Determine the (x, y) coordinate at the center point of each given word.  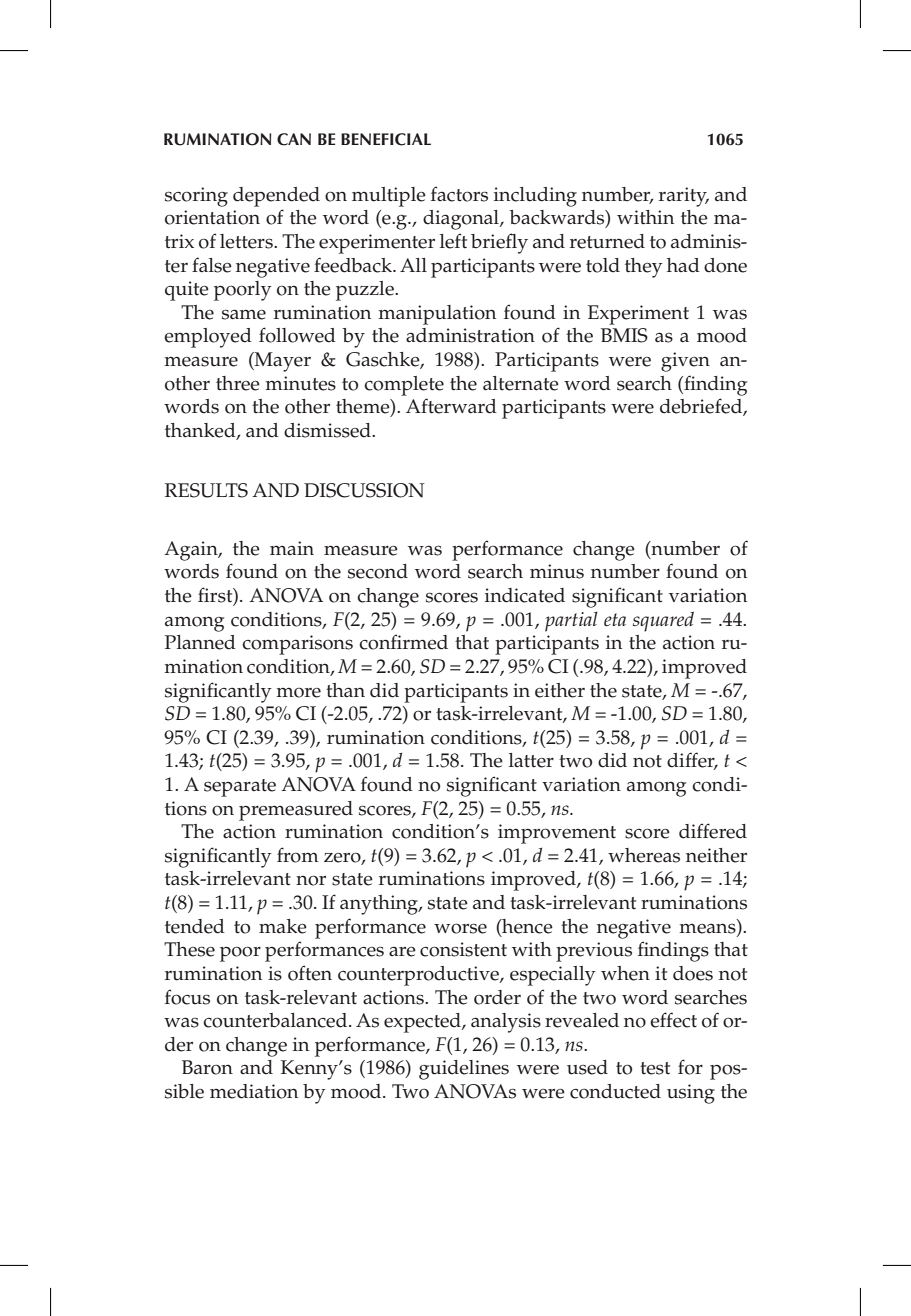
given (685, 362)
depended (276, 197)
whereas (644, 855)
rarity (684, 197)
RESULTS (206, 490)
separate (240, 788)
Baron (207, 1067)
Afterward (451, 406)
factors (459, 194)
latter (531, 760)
